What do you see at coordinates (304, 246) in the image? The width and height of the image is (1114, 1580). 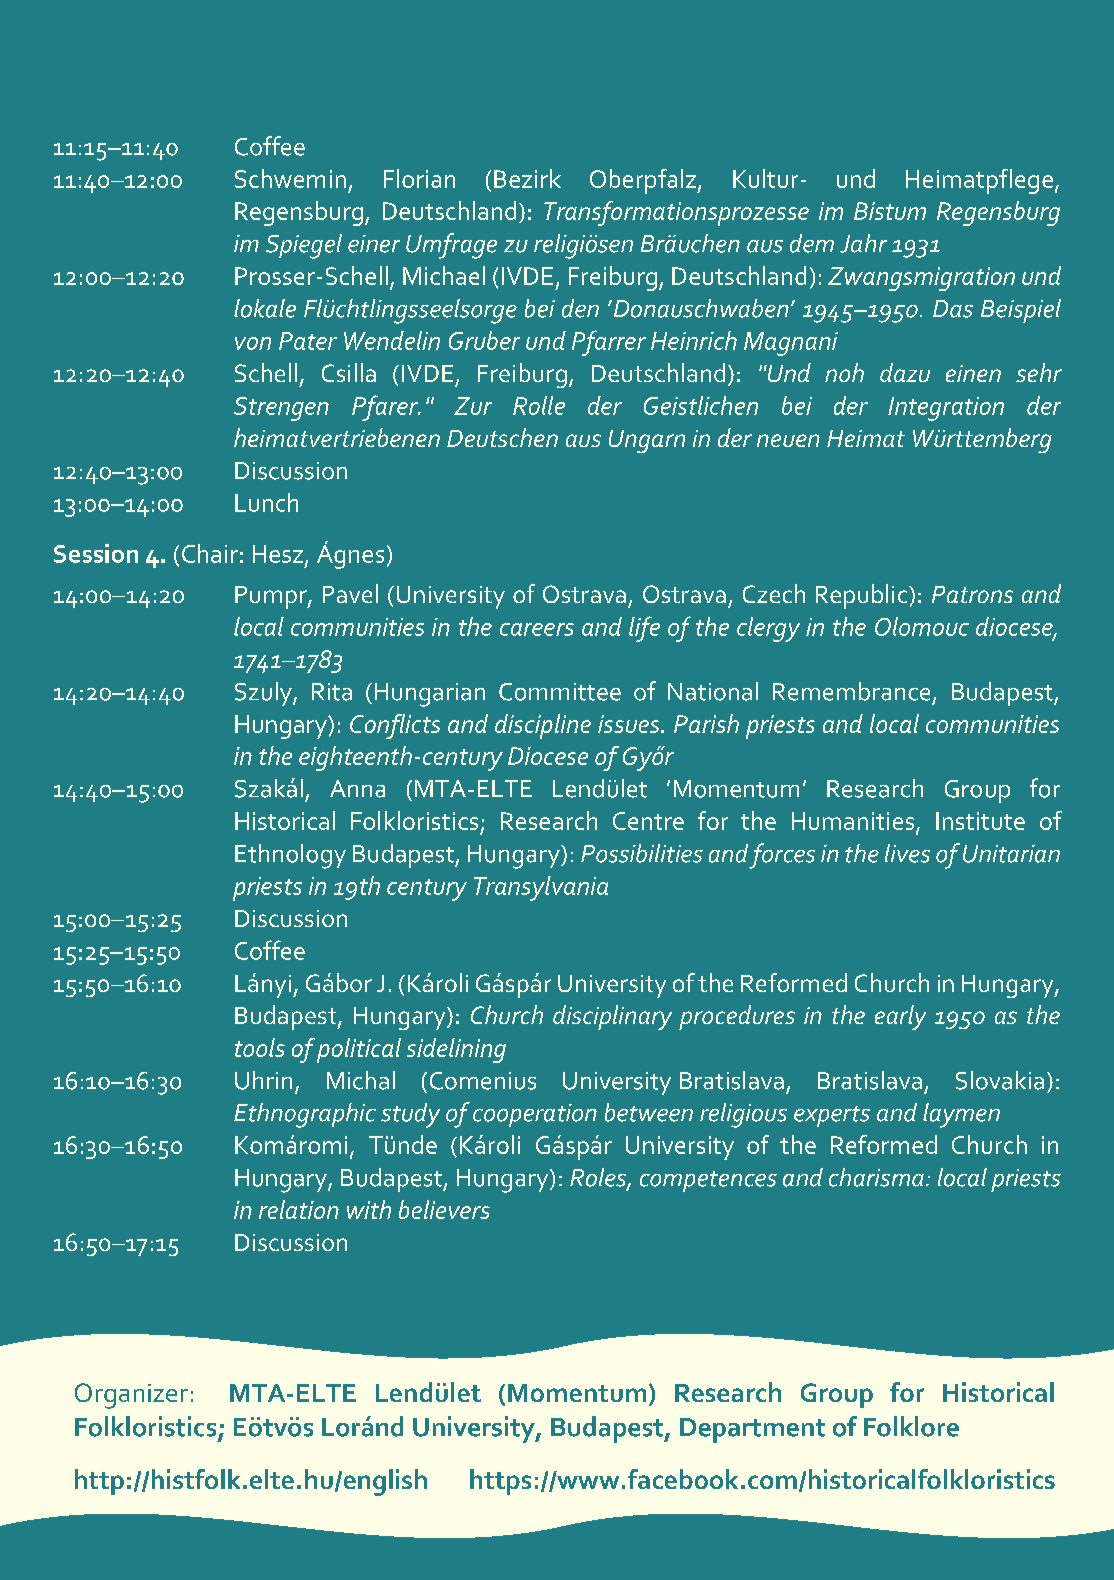 I see `Spiegel` at bounding box center [304, 246].
